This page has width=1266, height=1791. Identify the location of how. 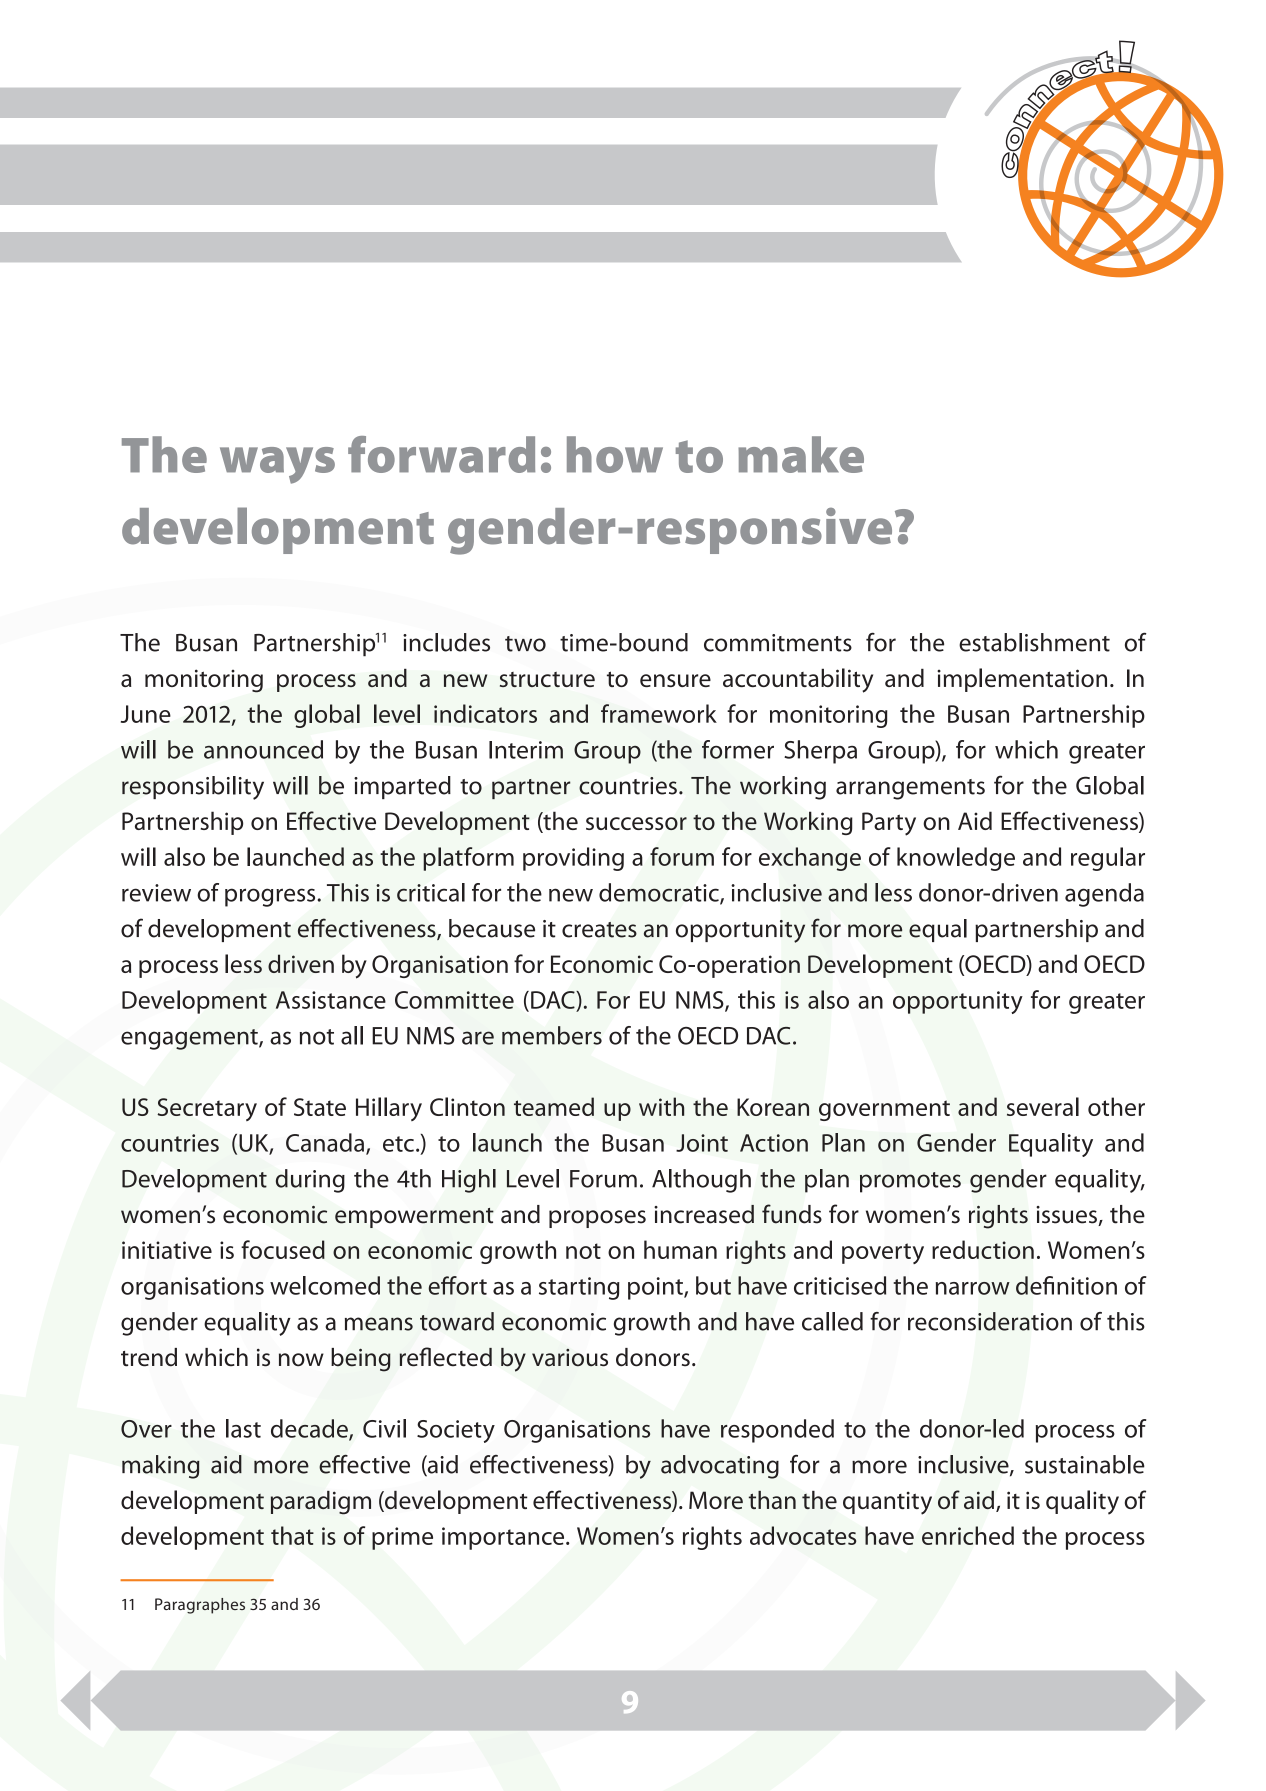
(615, 454).
